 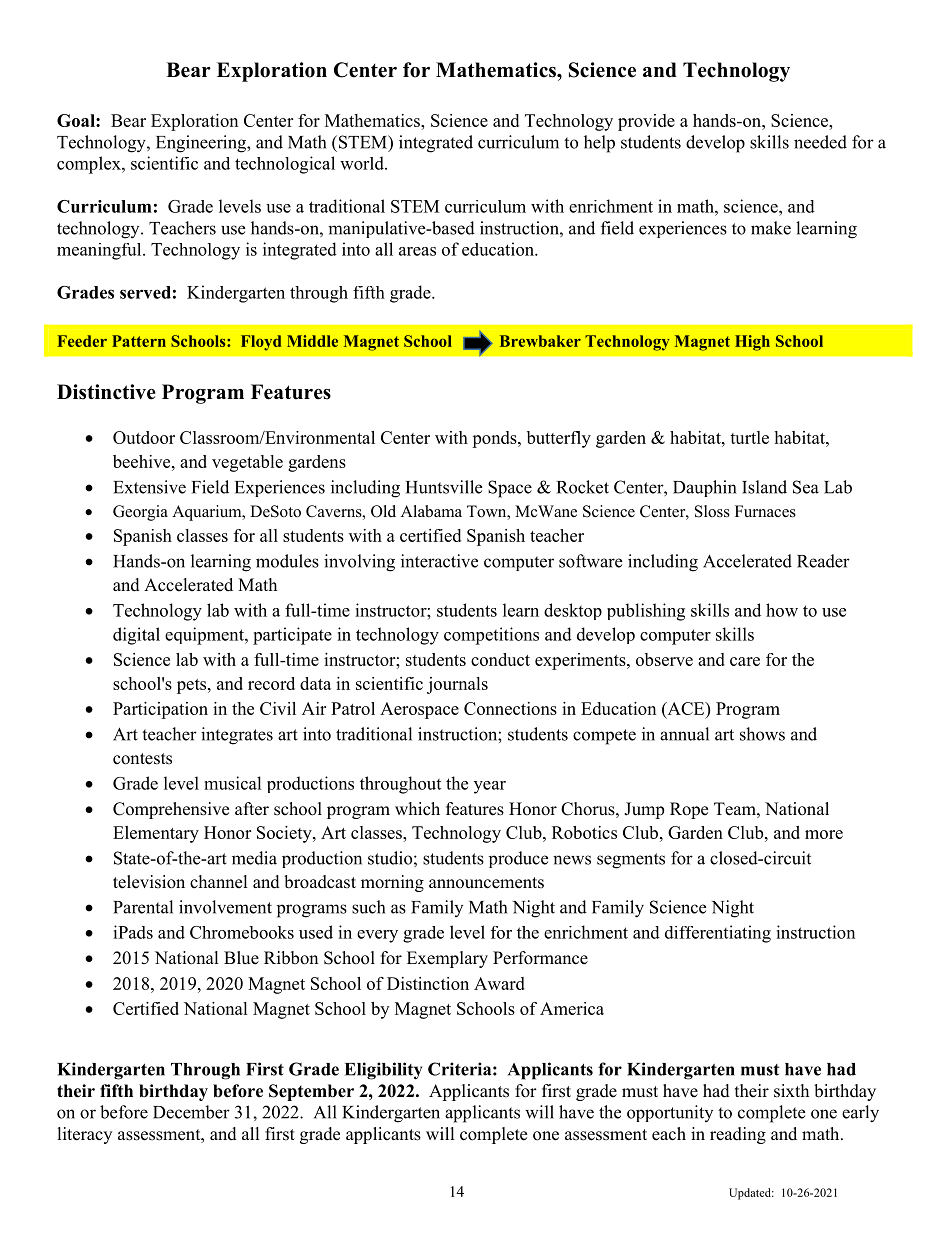 What do you see at coordinates (363, 163) in the image?
I see `world` at bounding box center [363, 163].
